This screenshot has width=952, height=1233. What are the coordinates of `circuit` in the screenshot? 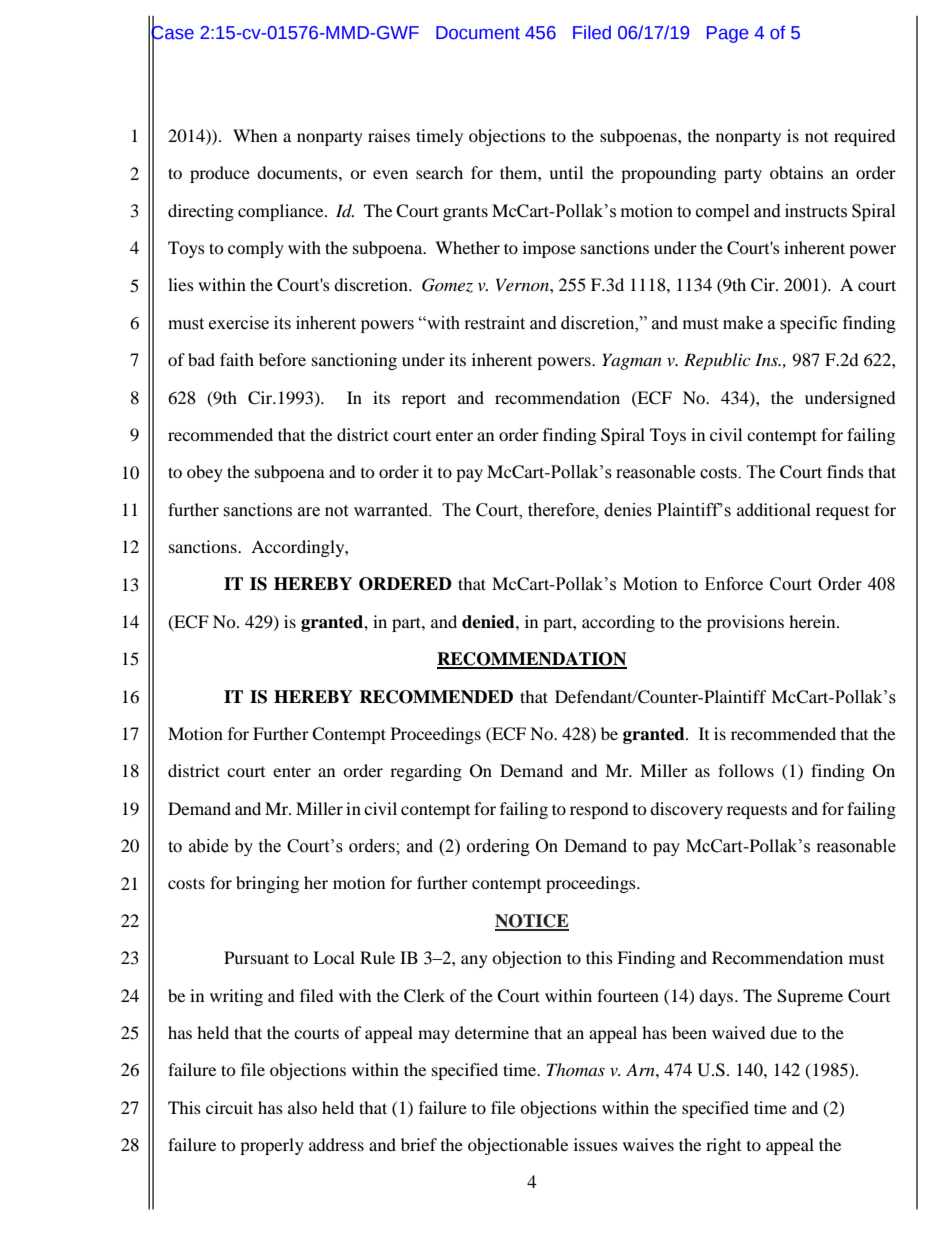 It's located at (229, 1107).
